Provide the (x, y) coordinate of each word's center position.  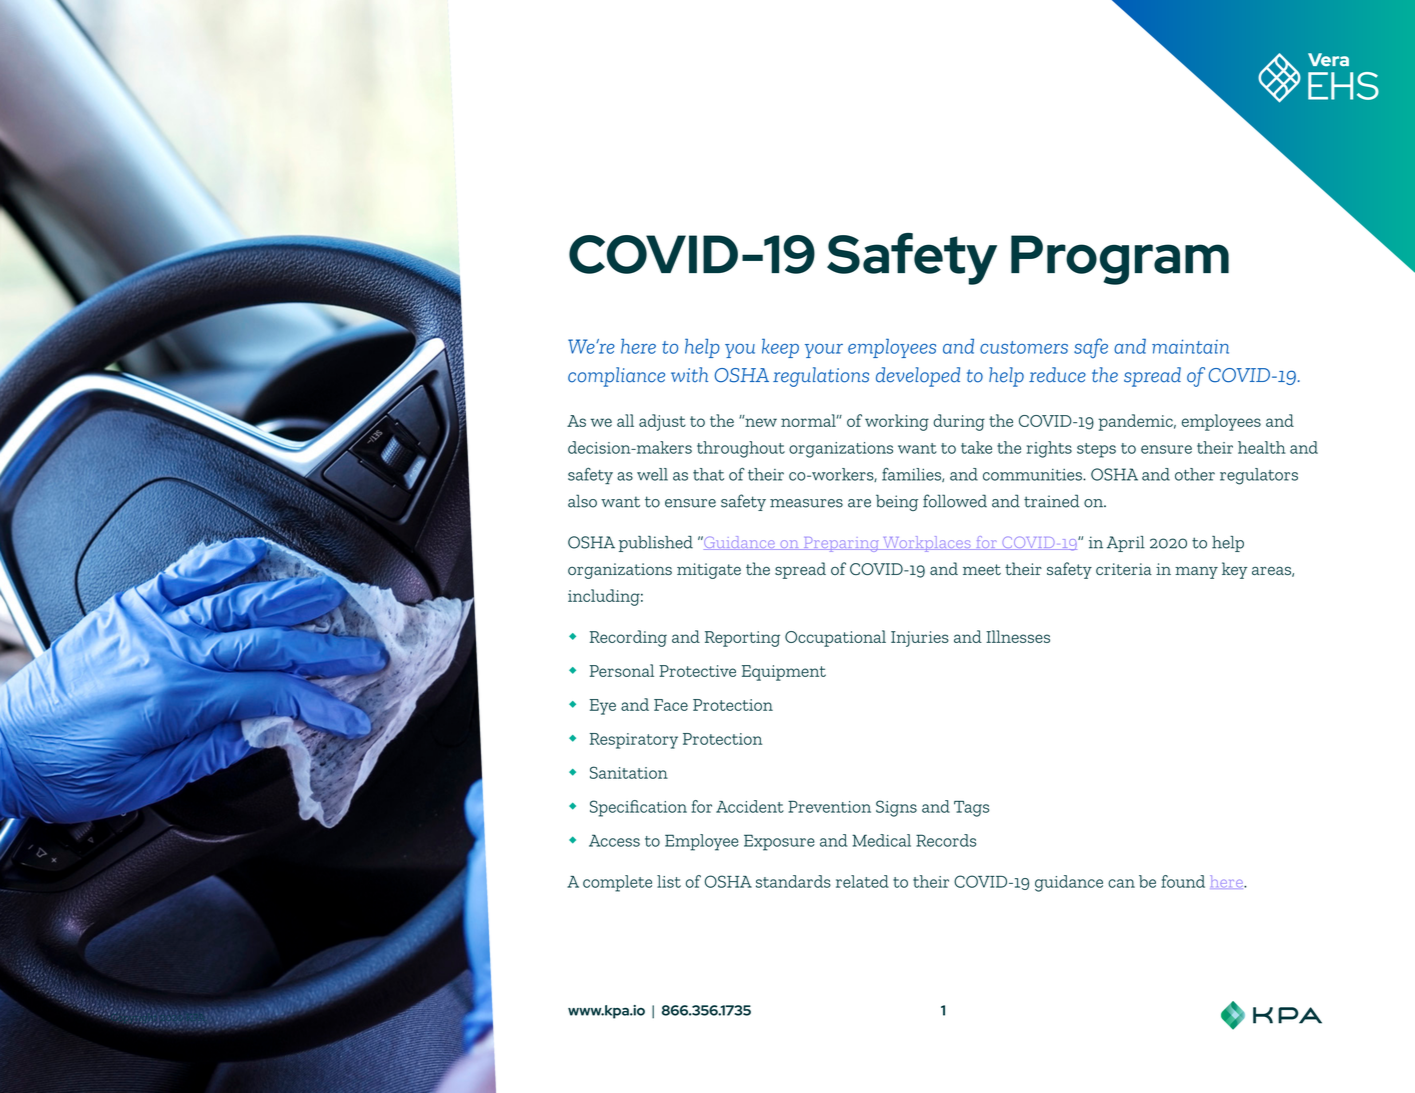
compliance (616, 377)
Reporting (742, 639)
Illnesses (1018, 636)
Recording (628, 638)
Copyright (134, 1018)
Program (1120, 260)
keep (780, 348)
